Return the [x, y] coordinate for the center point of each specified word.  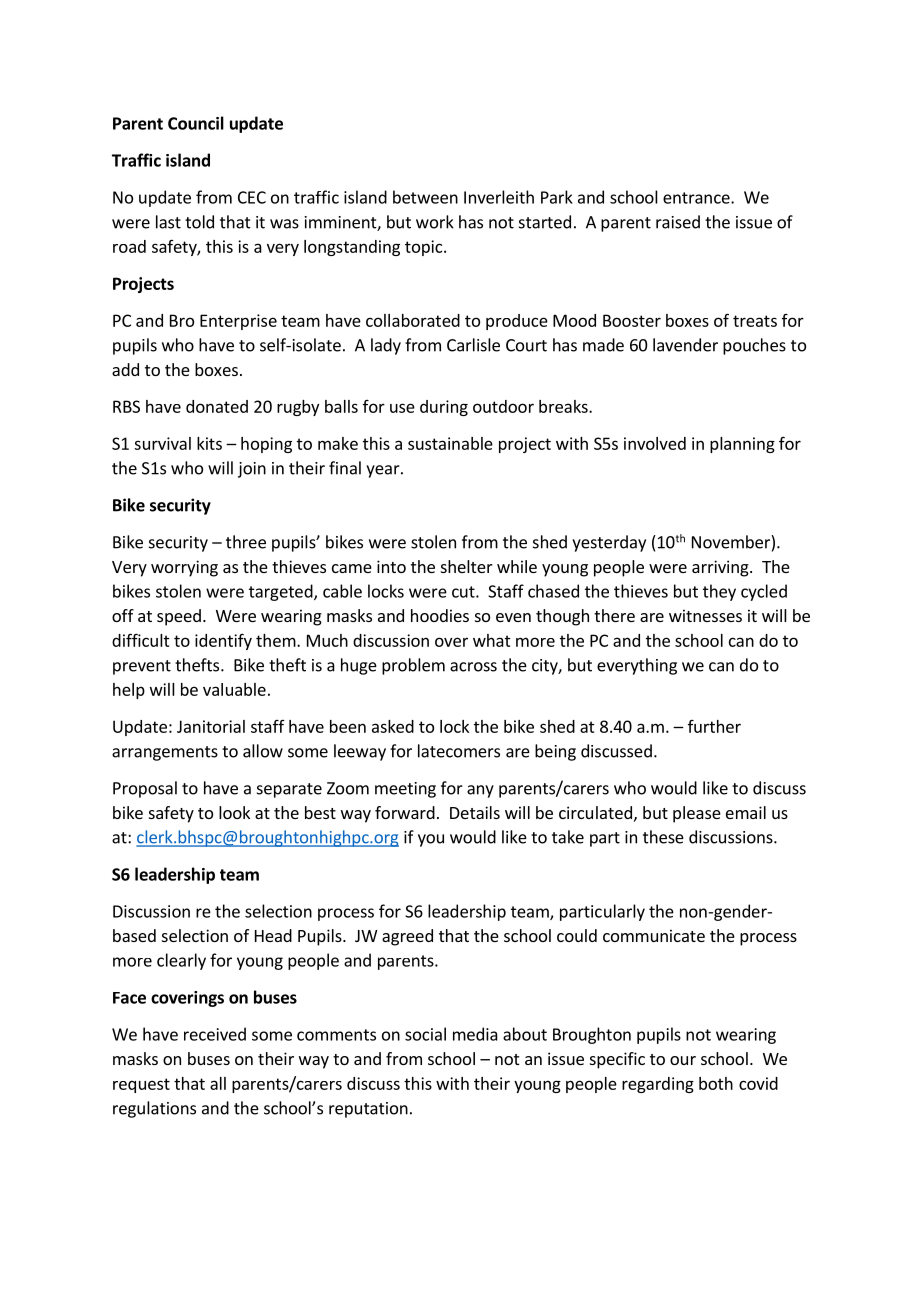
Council [196, 123]
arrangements [165, 753]
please [697, 814]
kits [209, 443]
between [425, 197]
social [425, 1034]
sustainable [450, 443]
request [141, 1085]
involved [655, 443]
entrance [697, 198]
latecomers [459, 751]
